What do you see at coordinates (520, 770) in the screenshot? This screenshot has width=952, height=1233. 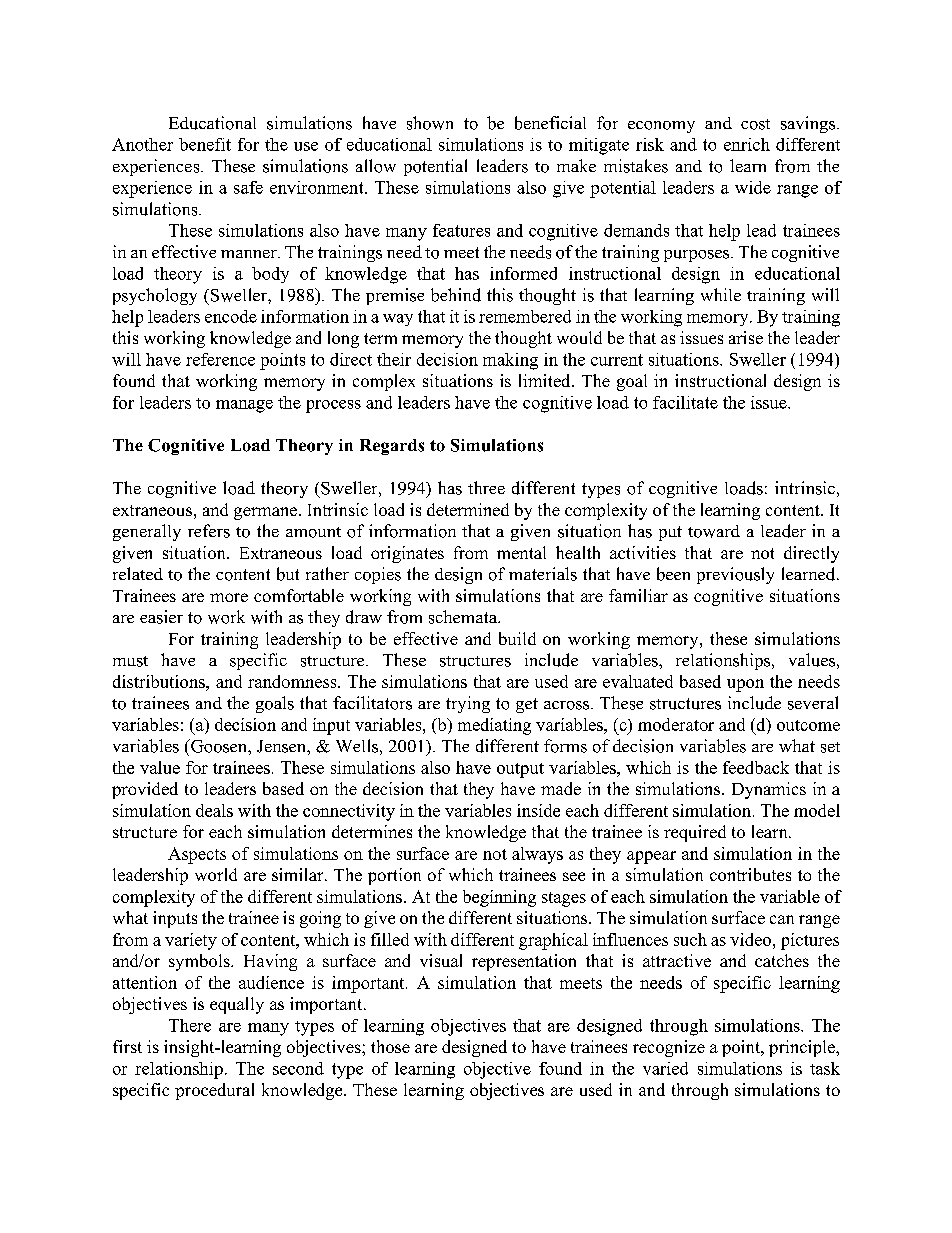 I see `output` at bounding box center [520, 770].
